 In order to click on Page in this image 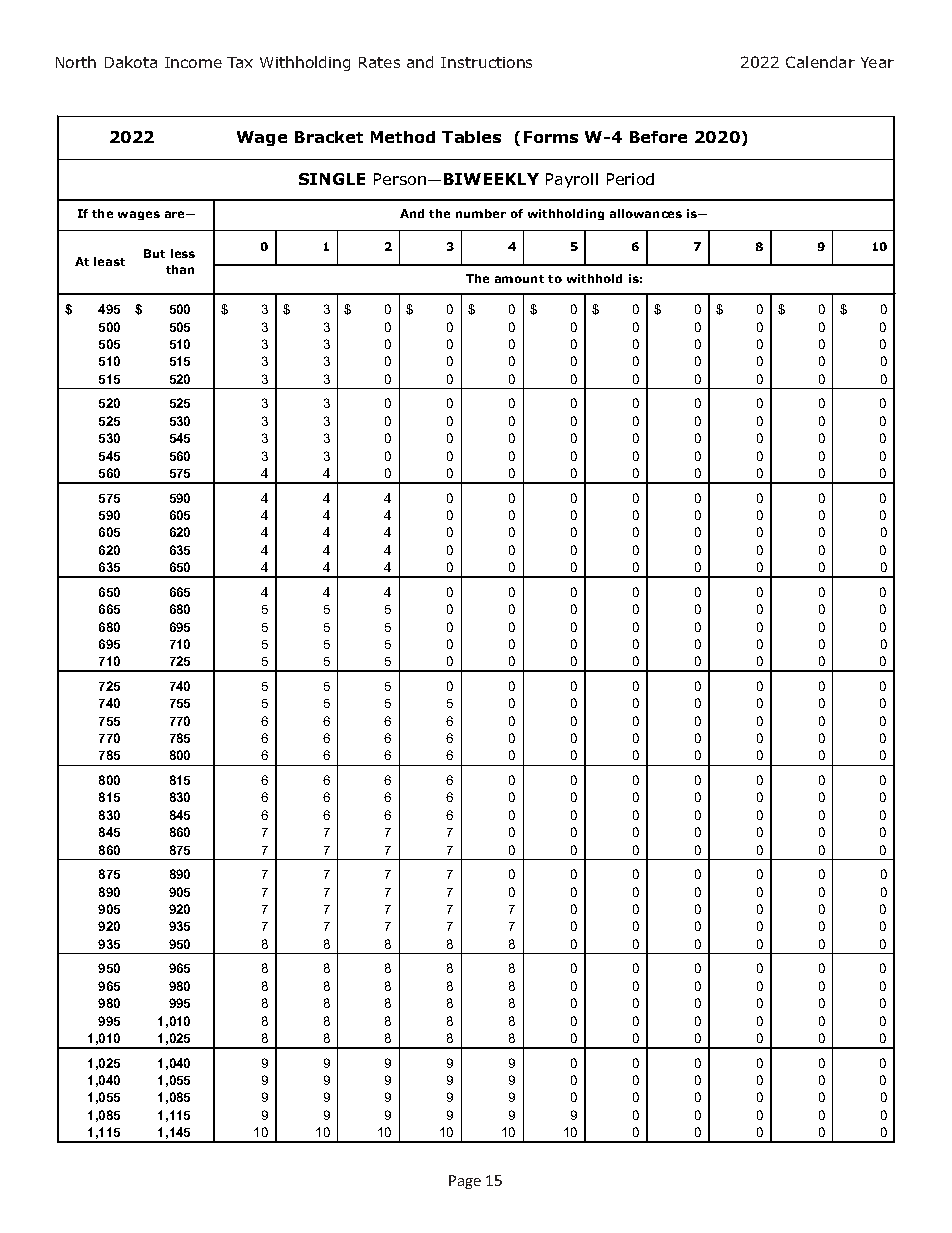, I will do `click(465, 1182)`.
